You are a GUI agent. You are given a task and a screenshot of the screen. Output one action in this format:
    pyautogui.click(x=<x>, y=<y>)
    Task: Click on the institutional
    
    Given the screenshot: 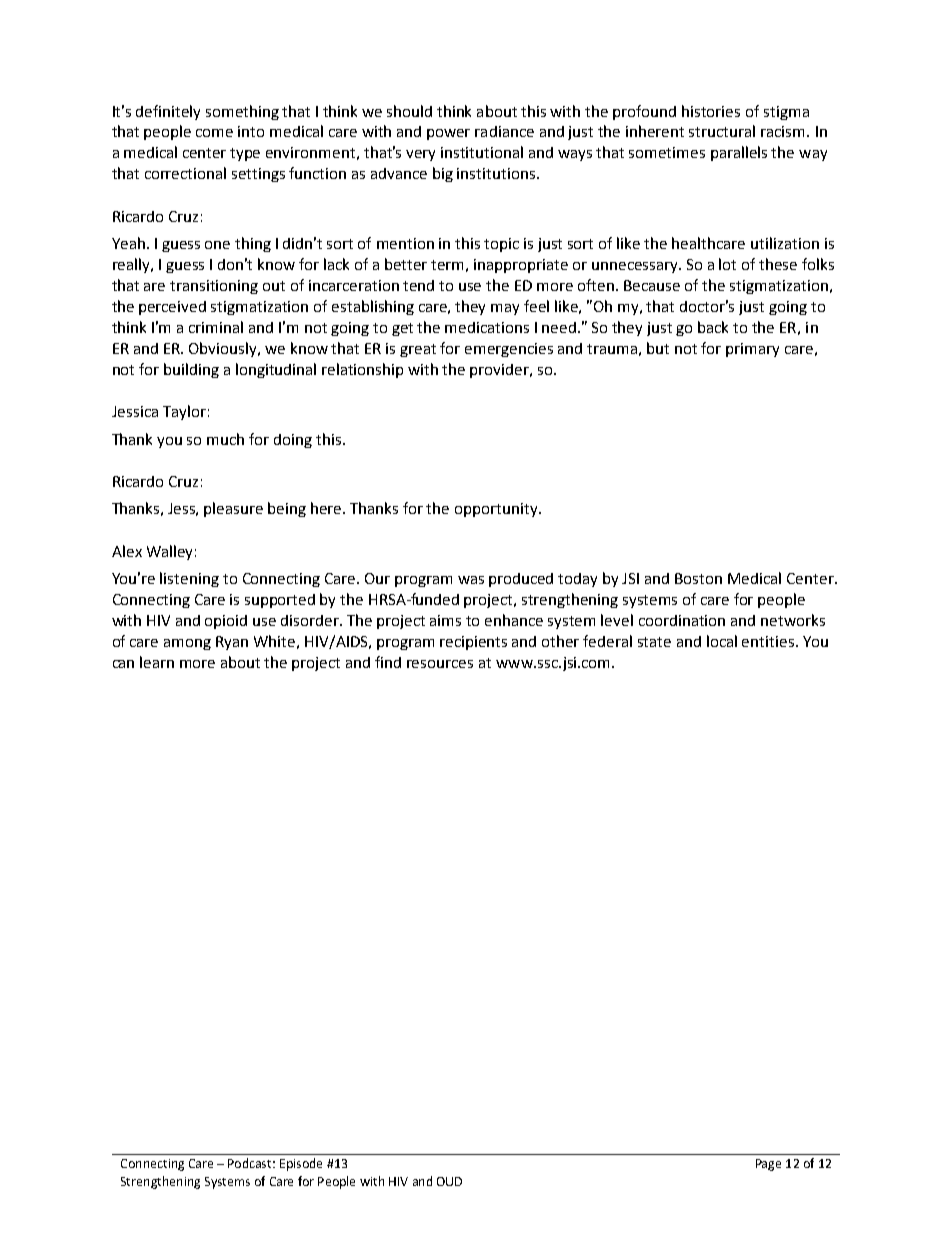 What is the action you would take?
    pyautogui.click(x=482, y=152)
